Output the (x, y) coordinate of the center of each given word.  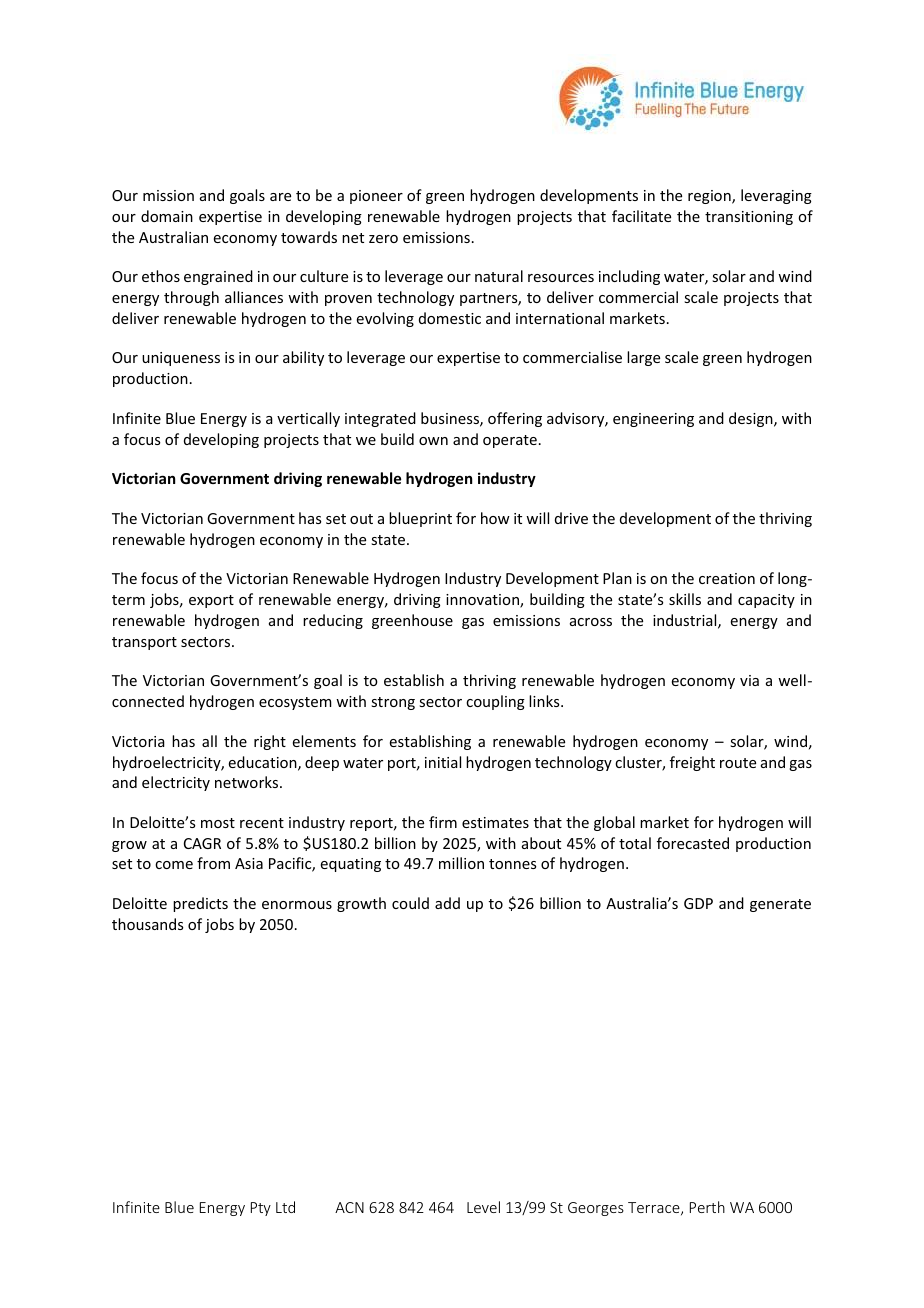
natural (499, 276)
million (461, 863)
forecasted (693, 843)
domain (167, 216)
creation (727, 578)
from (213, 863)
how (495, 518)
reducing (333, 621)
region (710, 197)
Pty (261, 1209)
